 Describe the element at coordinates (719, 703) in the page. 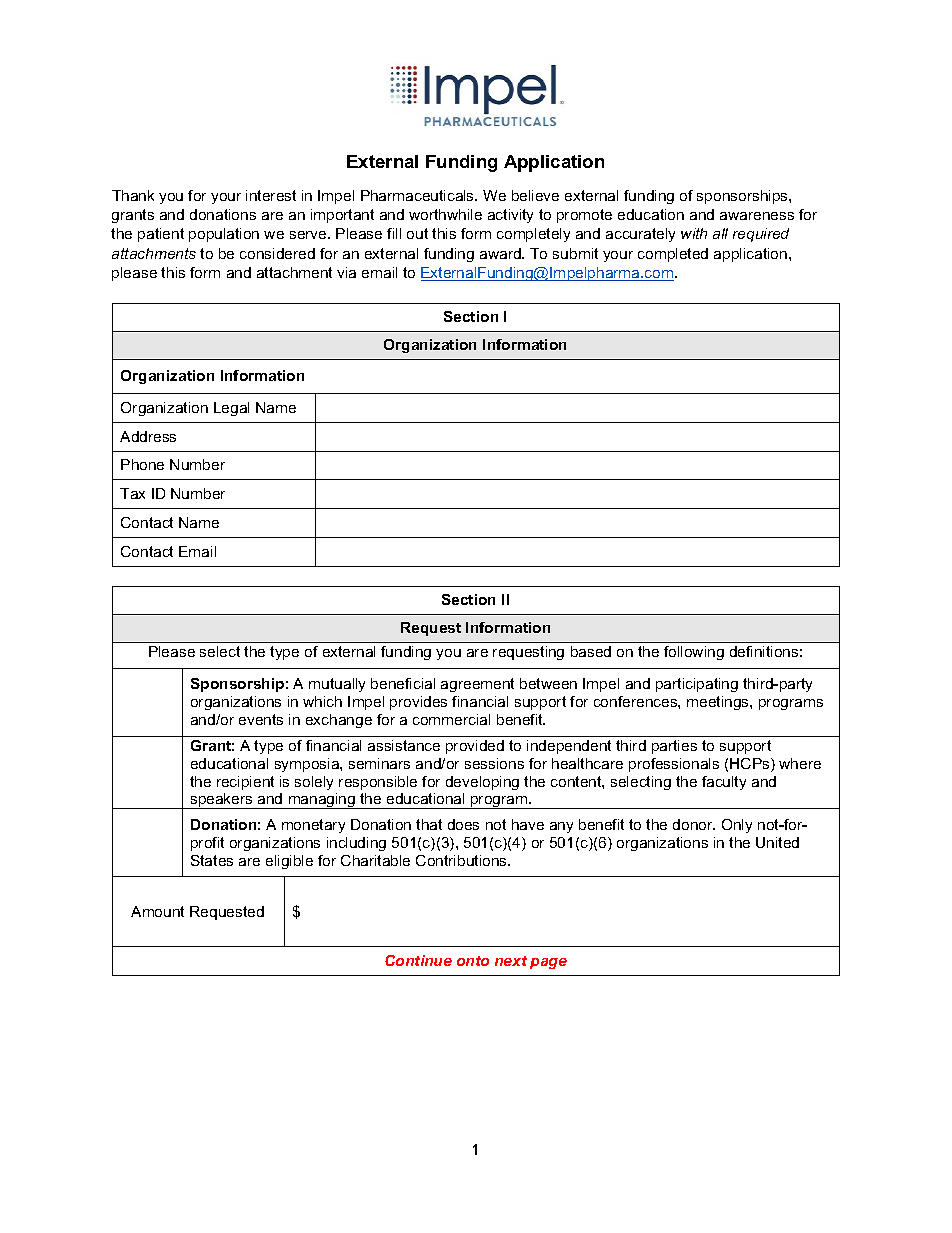

I see `meetings` at that location.
